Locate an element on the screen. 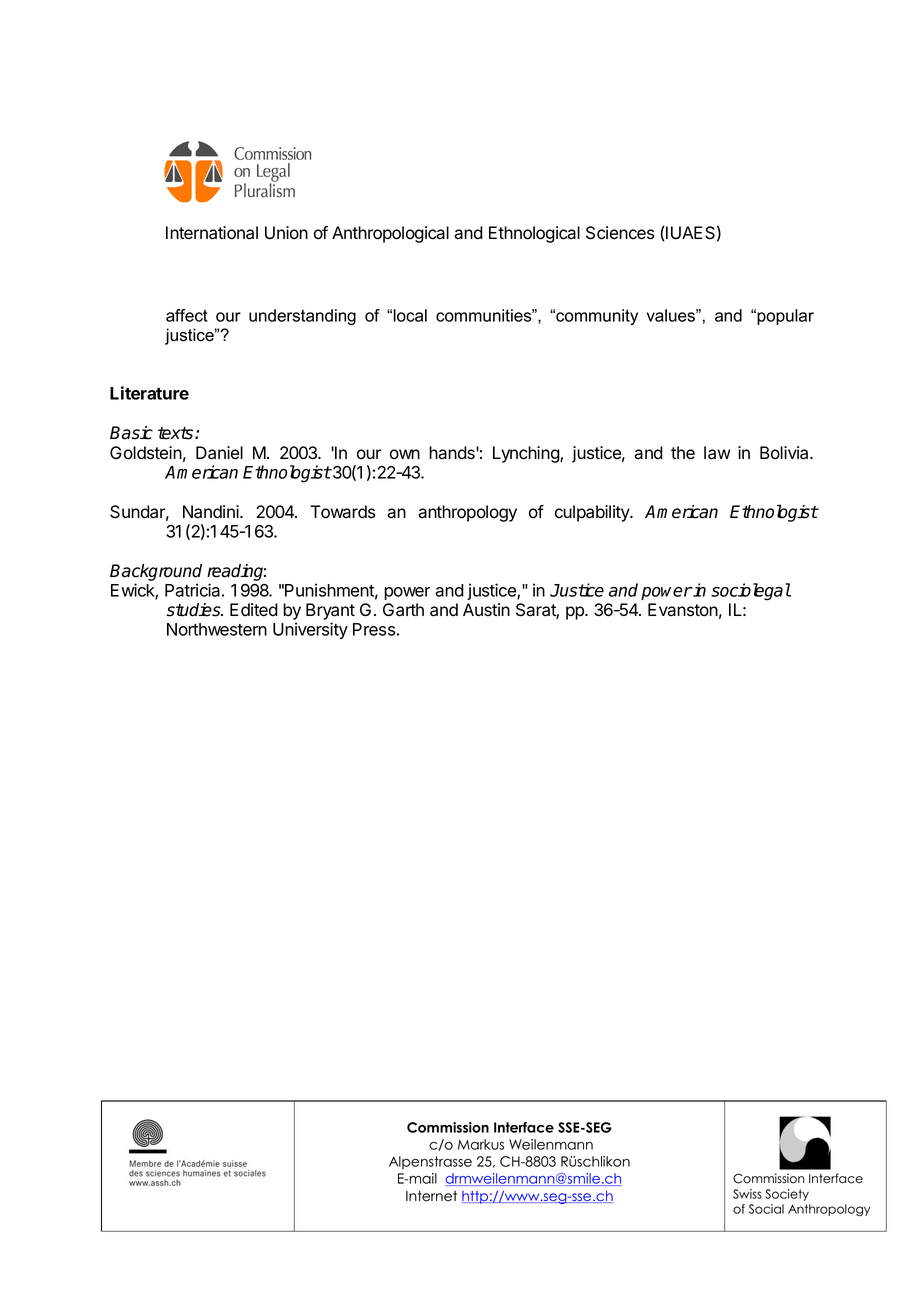 The image size is (924, 1308). law is located at coordinates (717, 453).
